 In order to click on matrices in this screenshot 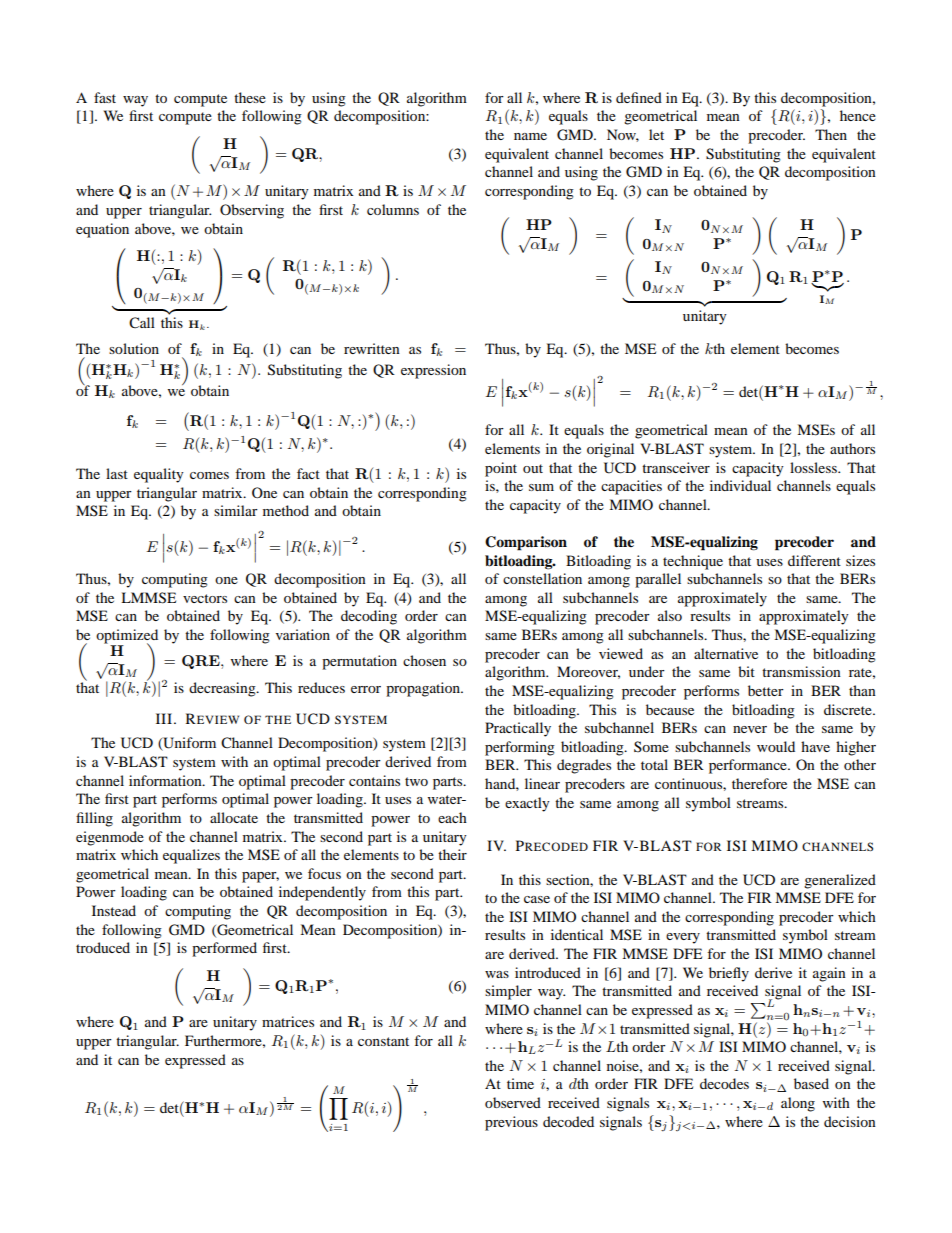, I will do `click(288, 1021)`.
